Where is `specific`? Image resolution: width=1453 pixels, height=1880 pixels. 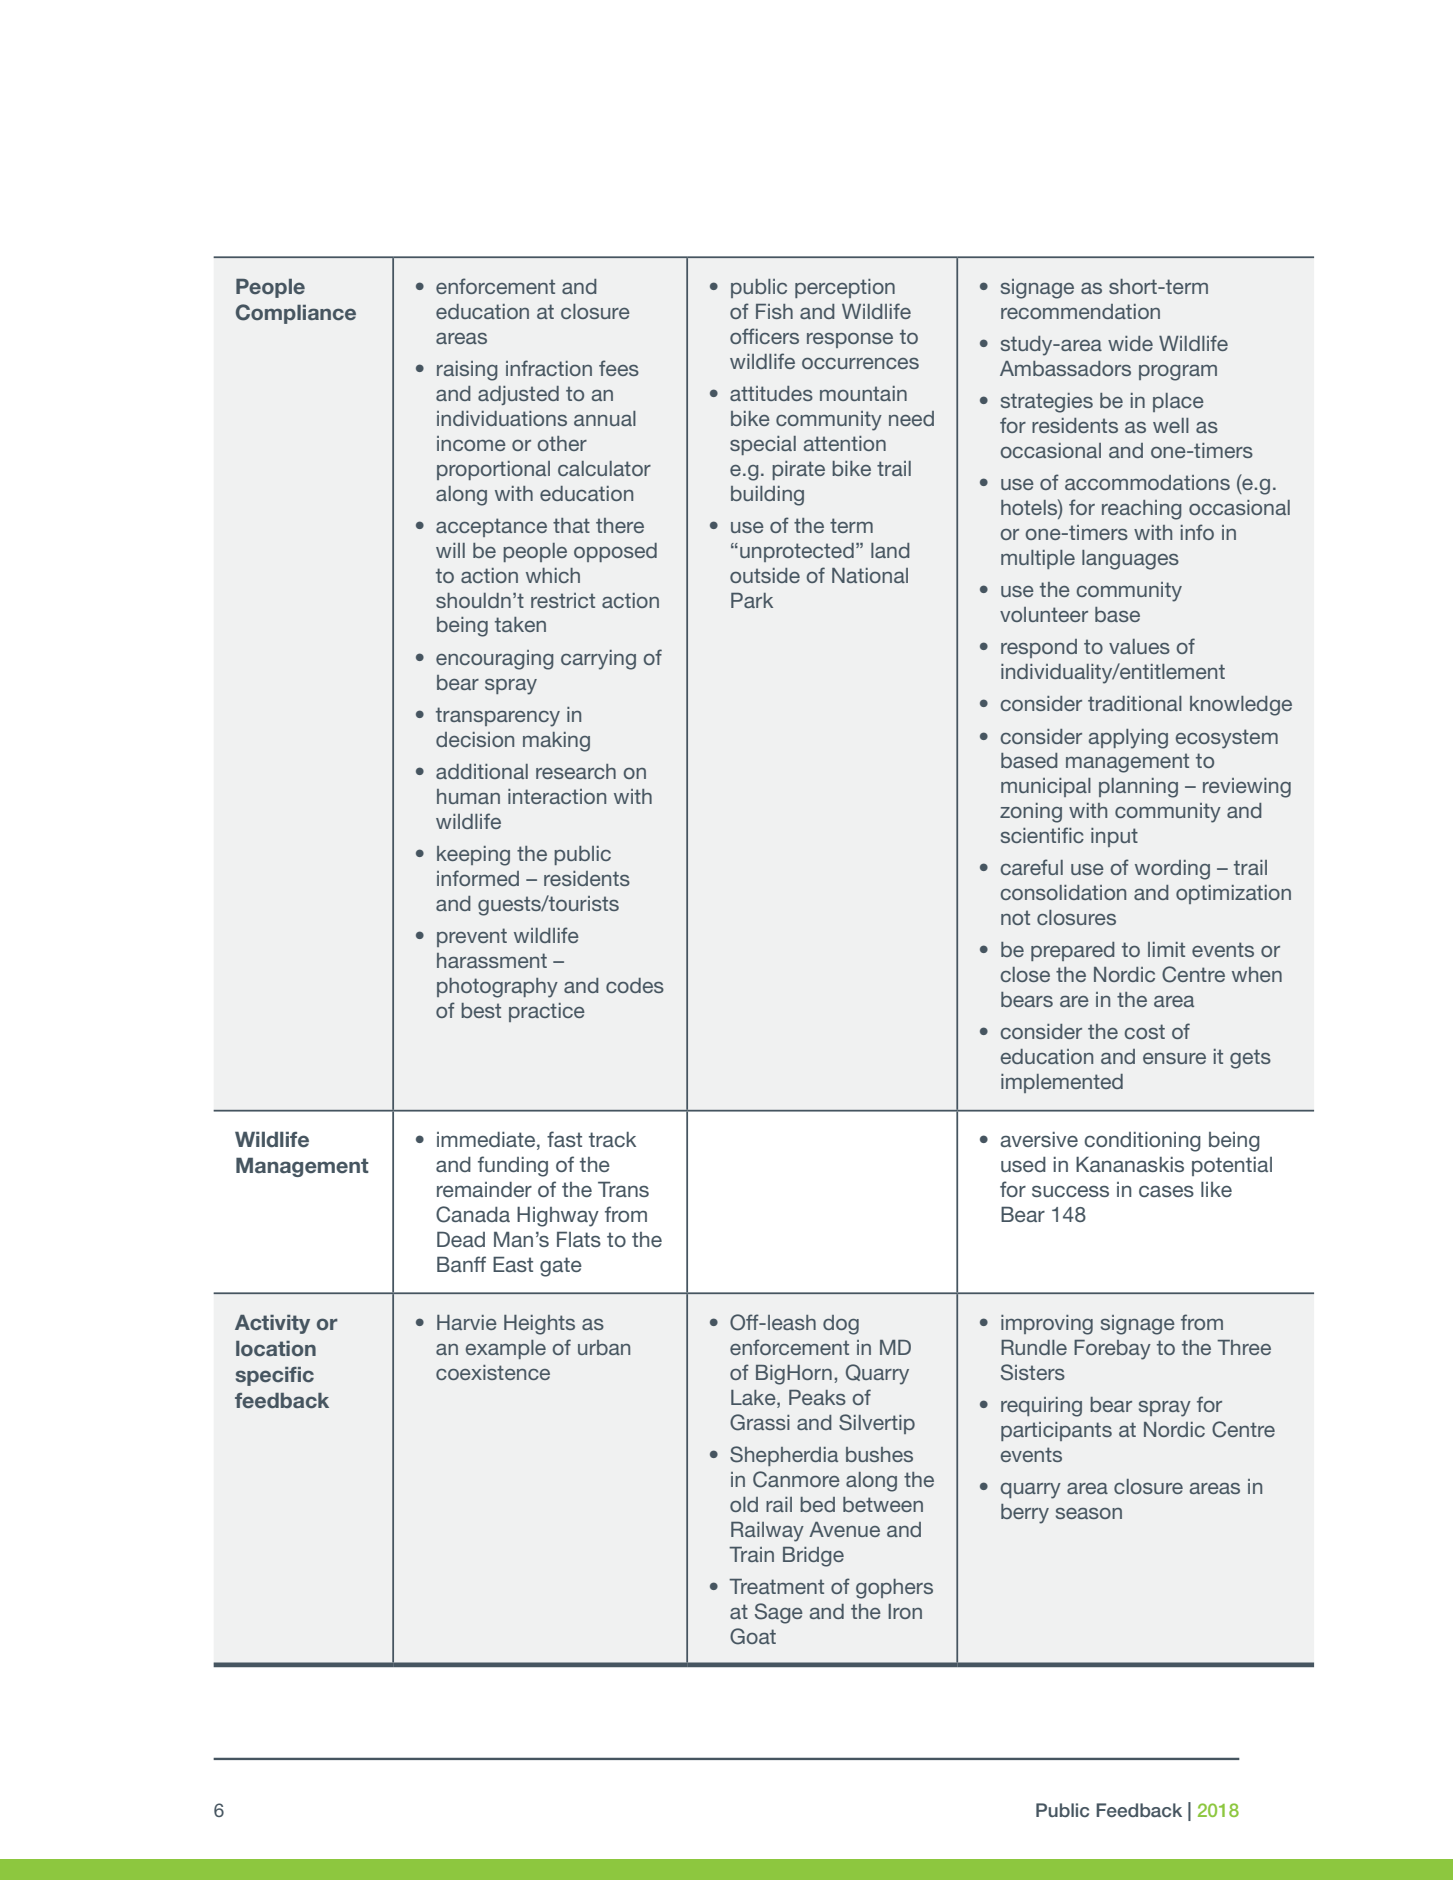 specific is located at coordinates (275, 1376).
